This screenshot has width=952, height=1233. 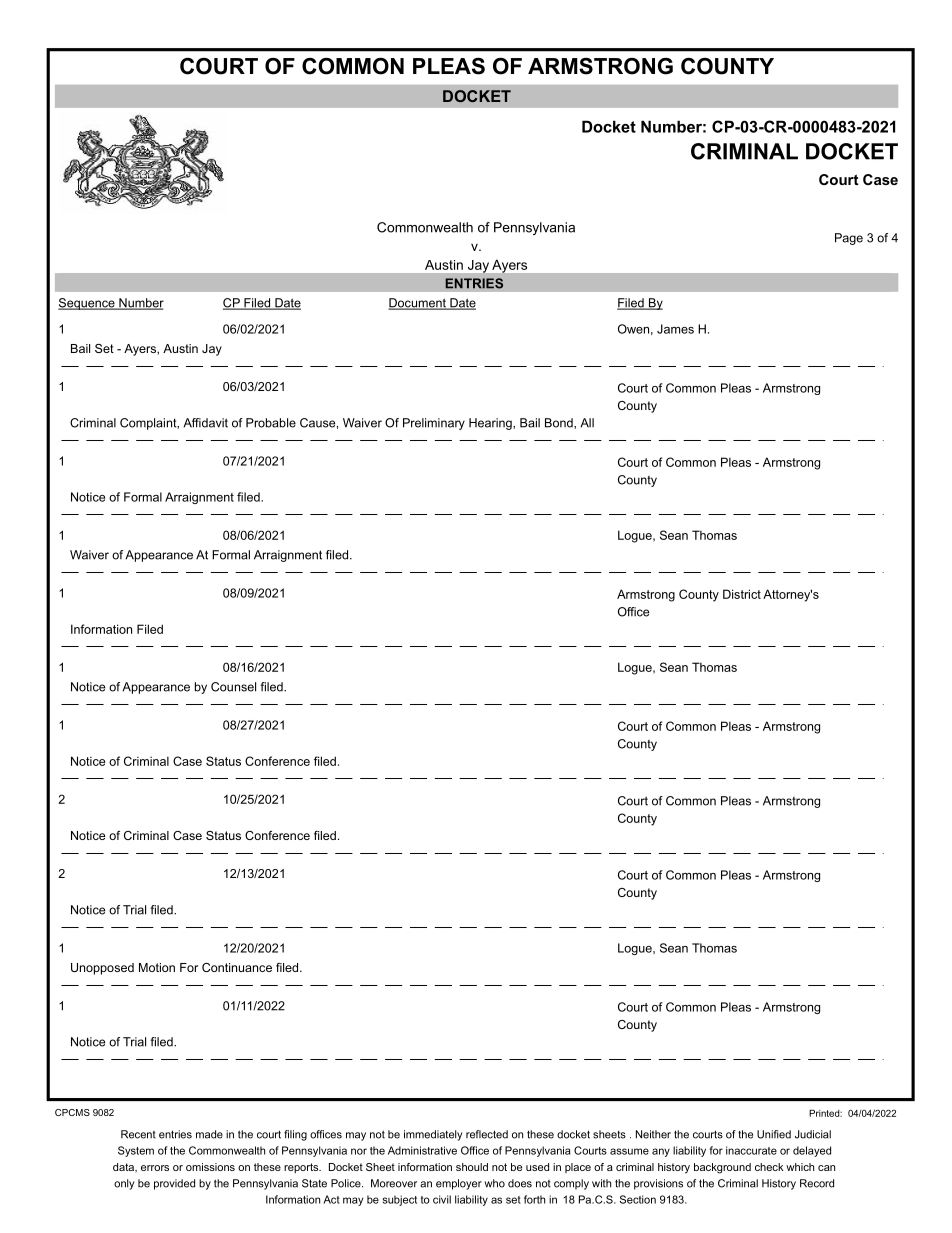 I want to click on should, so click(x=472, y=1167).
